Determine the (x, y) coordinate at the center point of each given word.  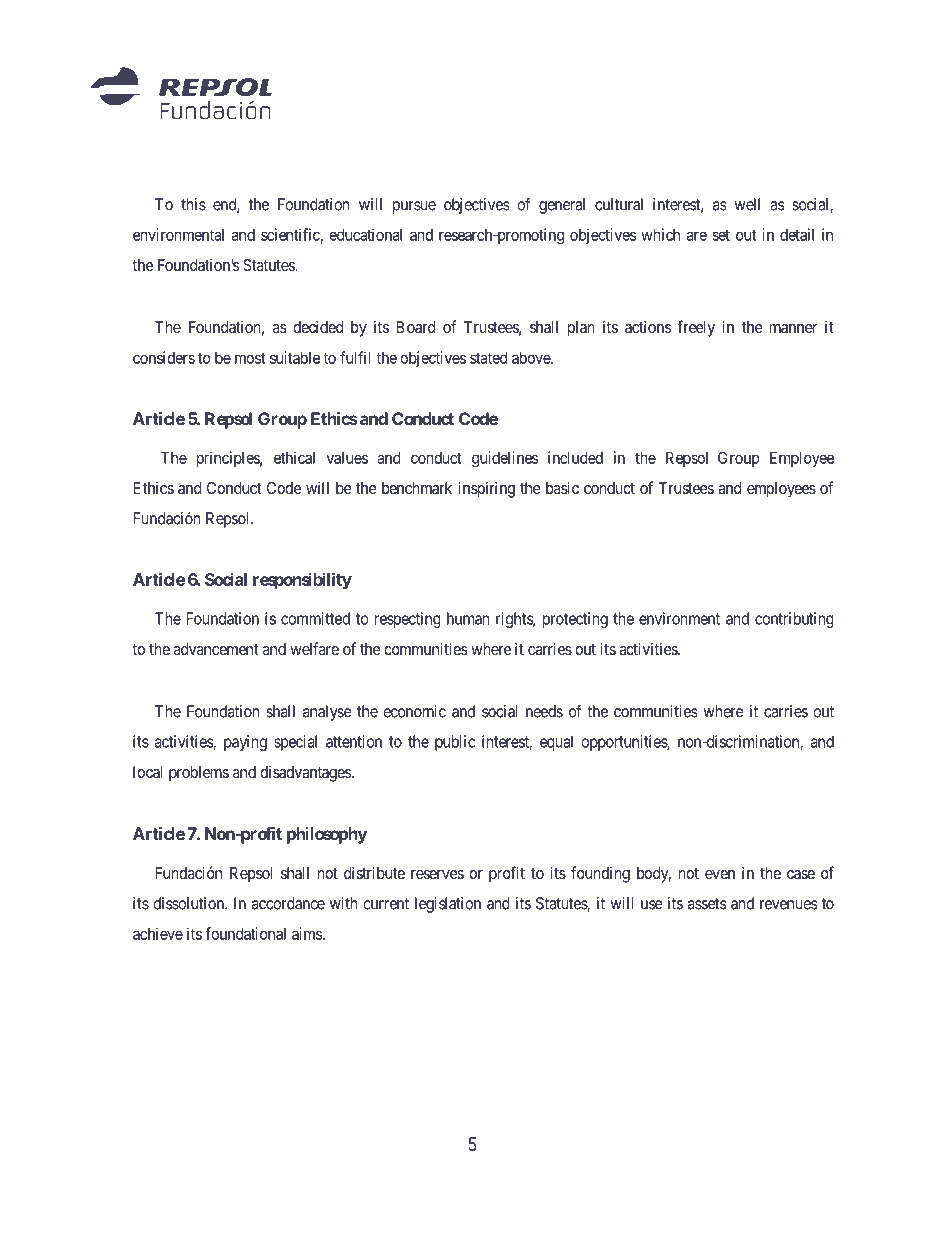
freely (696, 328)
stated (488, 358)
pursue (414, 207)
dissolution (189, 903)
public (455, 743)
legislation (448, 905)
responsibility (302, 581)
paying (245, 743)
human (468, 618)
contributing (794, 620)
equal (556, 743)
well (747, 204)
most (250, 358)
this (193, 204)
